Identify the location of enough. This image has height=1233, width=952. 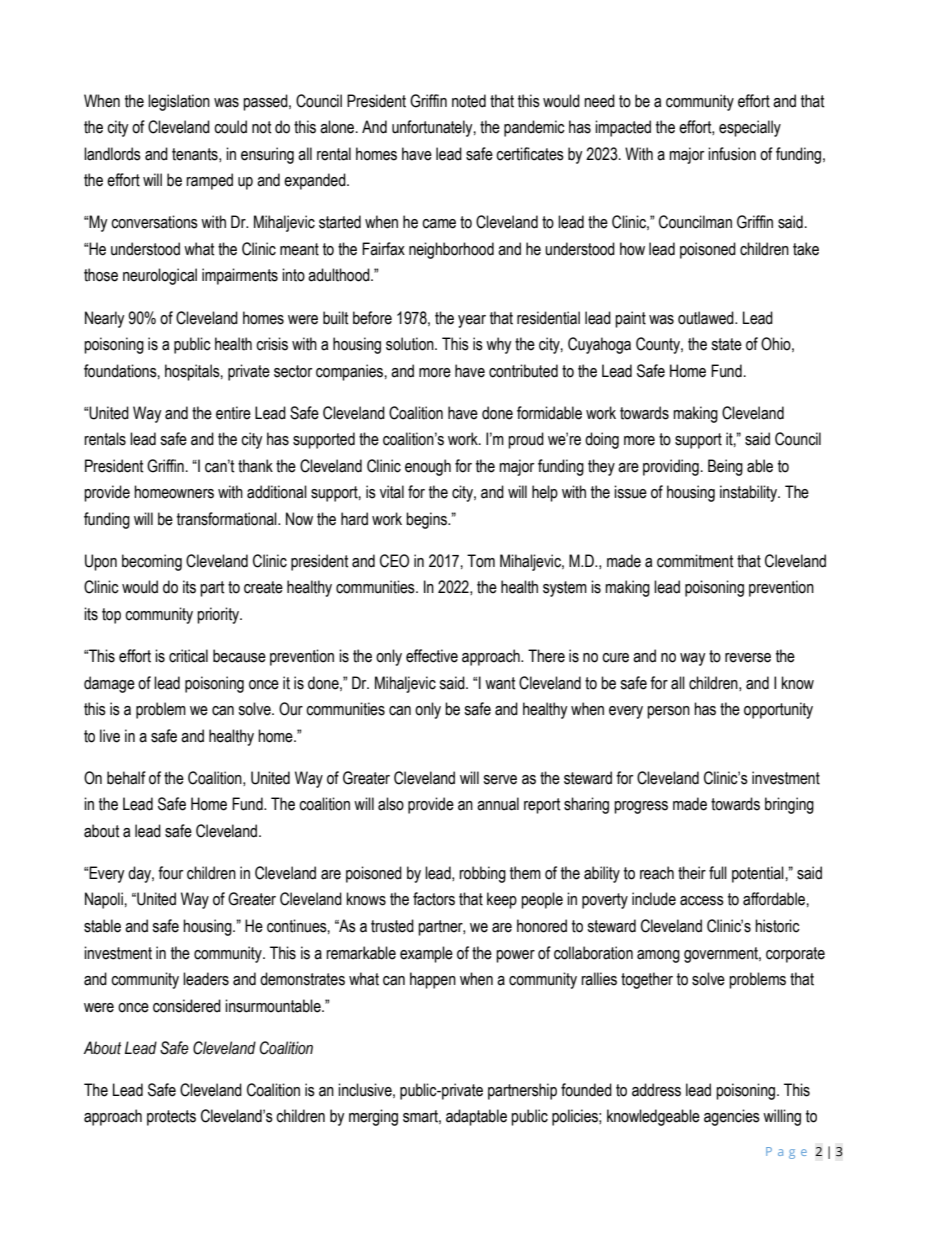
(428, 467).
